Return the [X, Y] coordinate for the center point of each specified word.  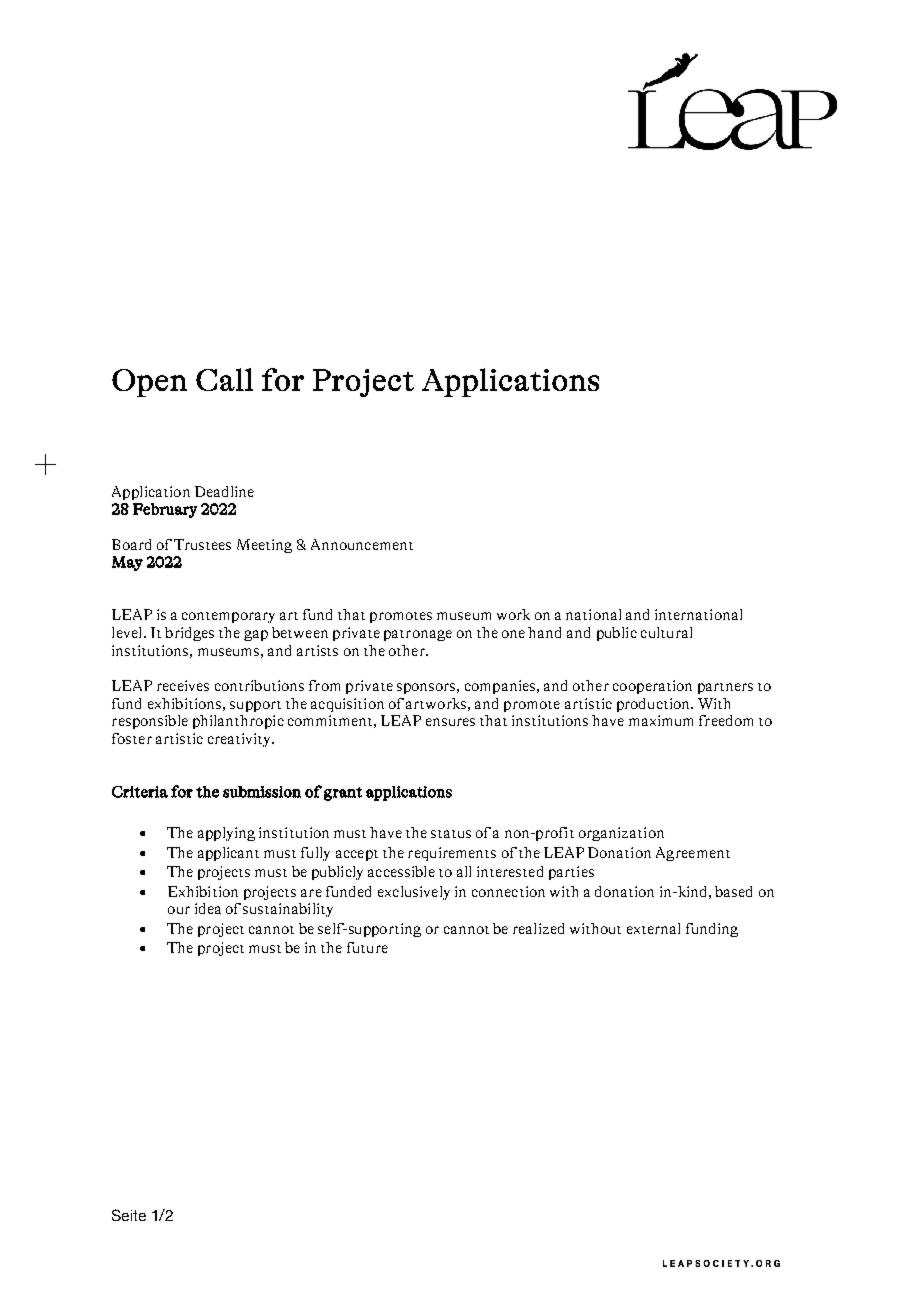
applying [226, 834]
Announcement [362, 544]
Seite [129, 1215]
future [367, 947]
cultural [666, 632]
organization [621, 834]
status [451, 834]
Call [224, 379]
